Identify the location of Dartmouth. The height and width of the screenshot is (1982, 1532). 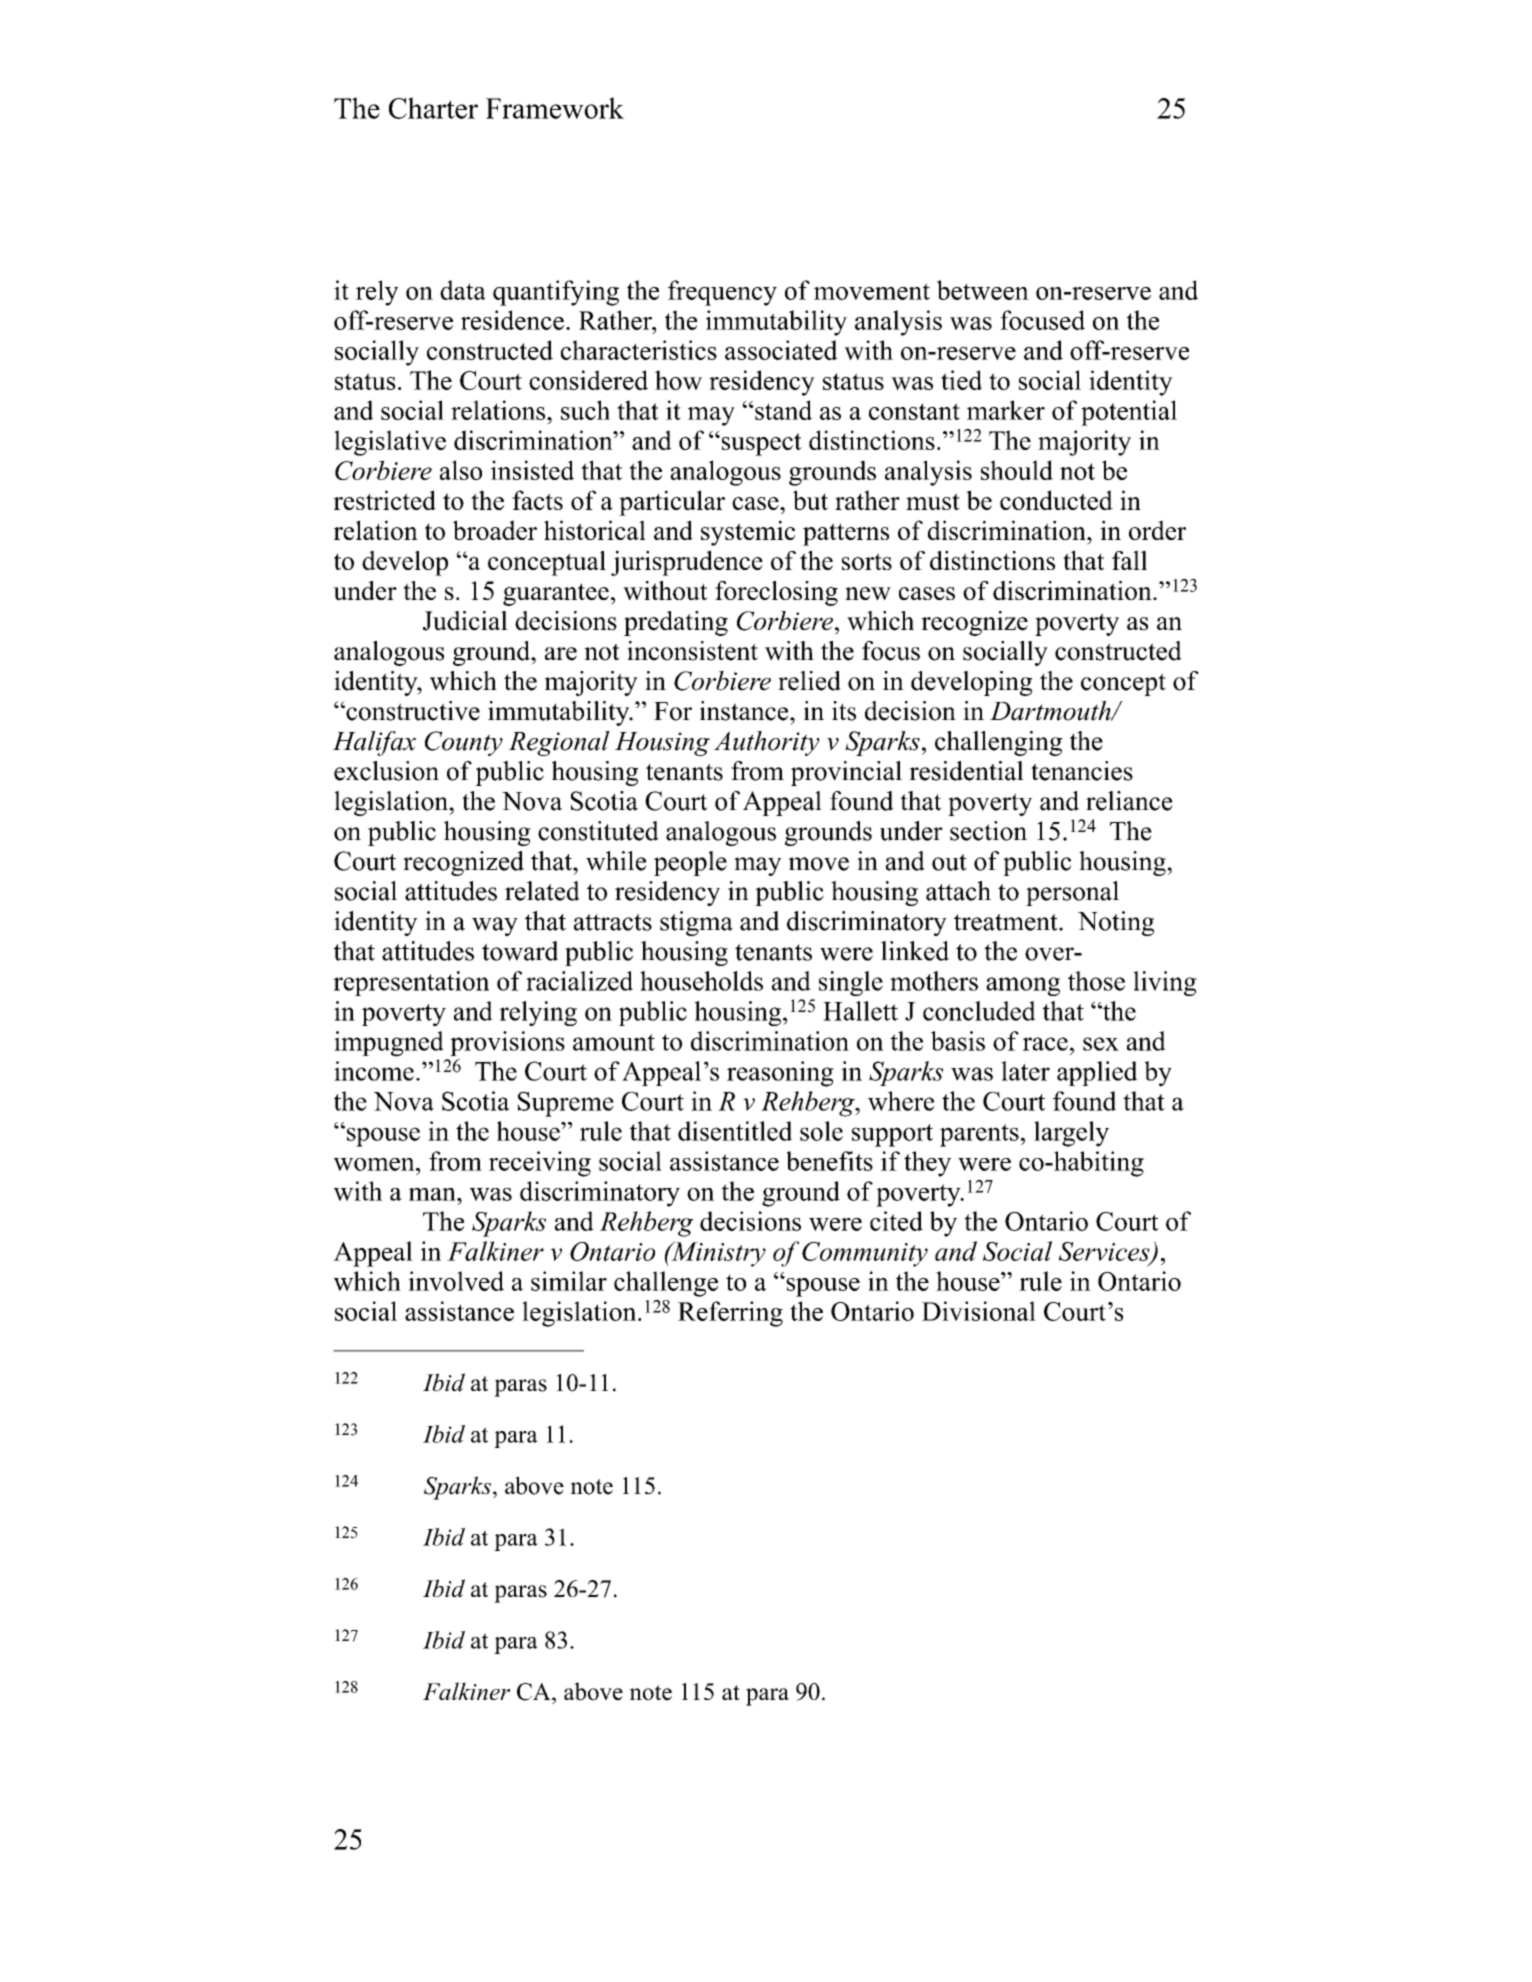
(1051, 711).
